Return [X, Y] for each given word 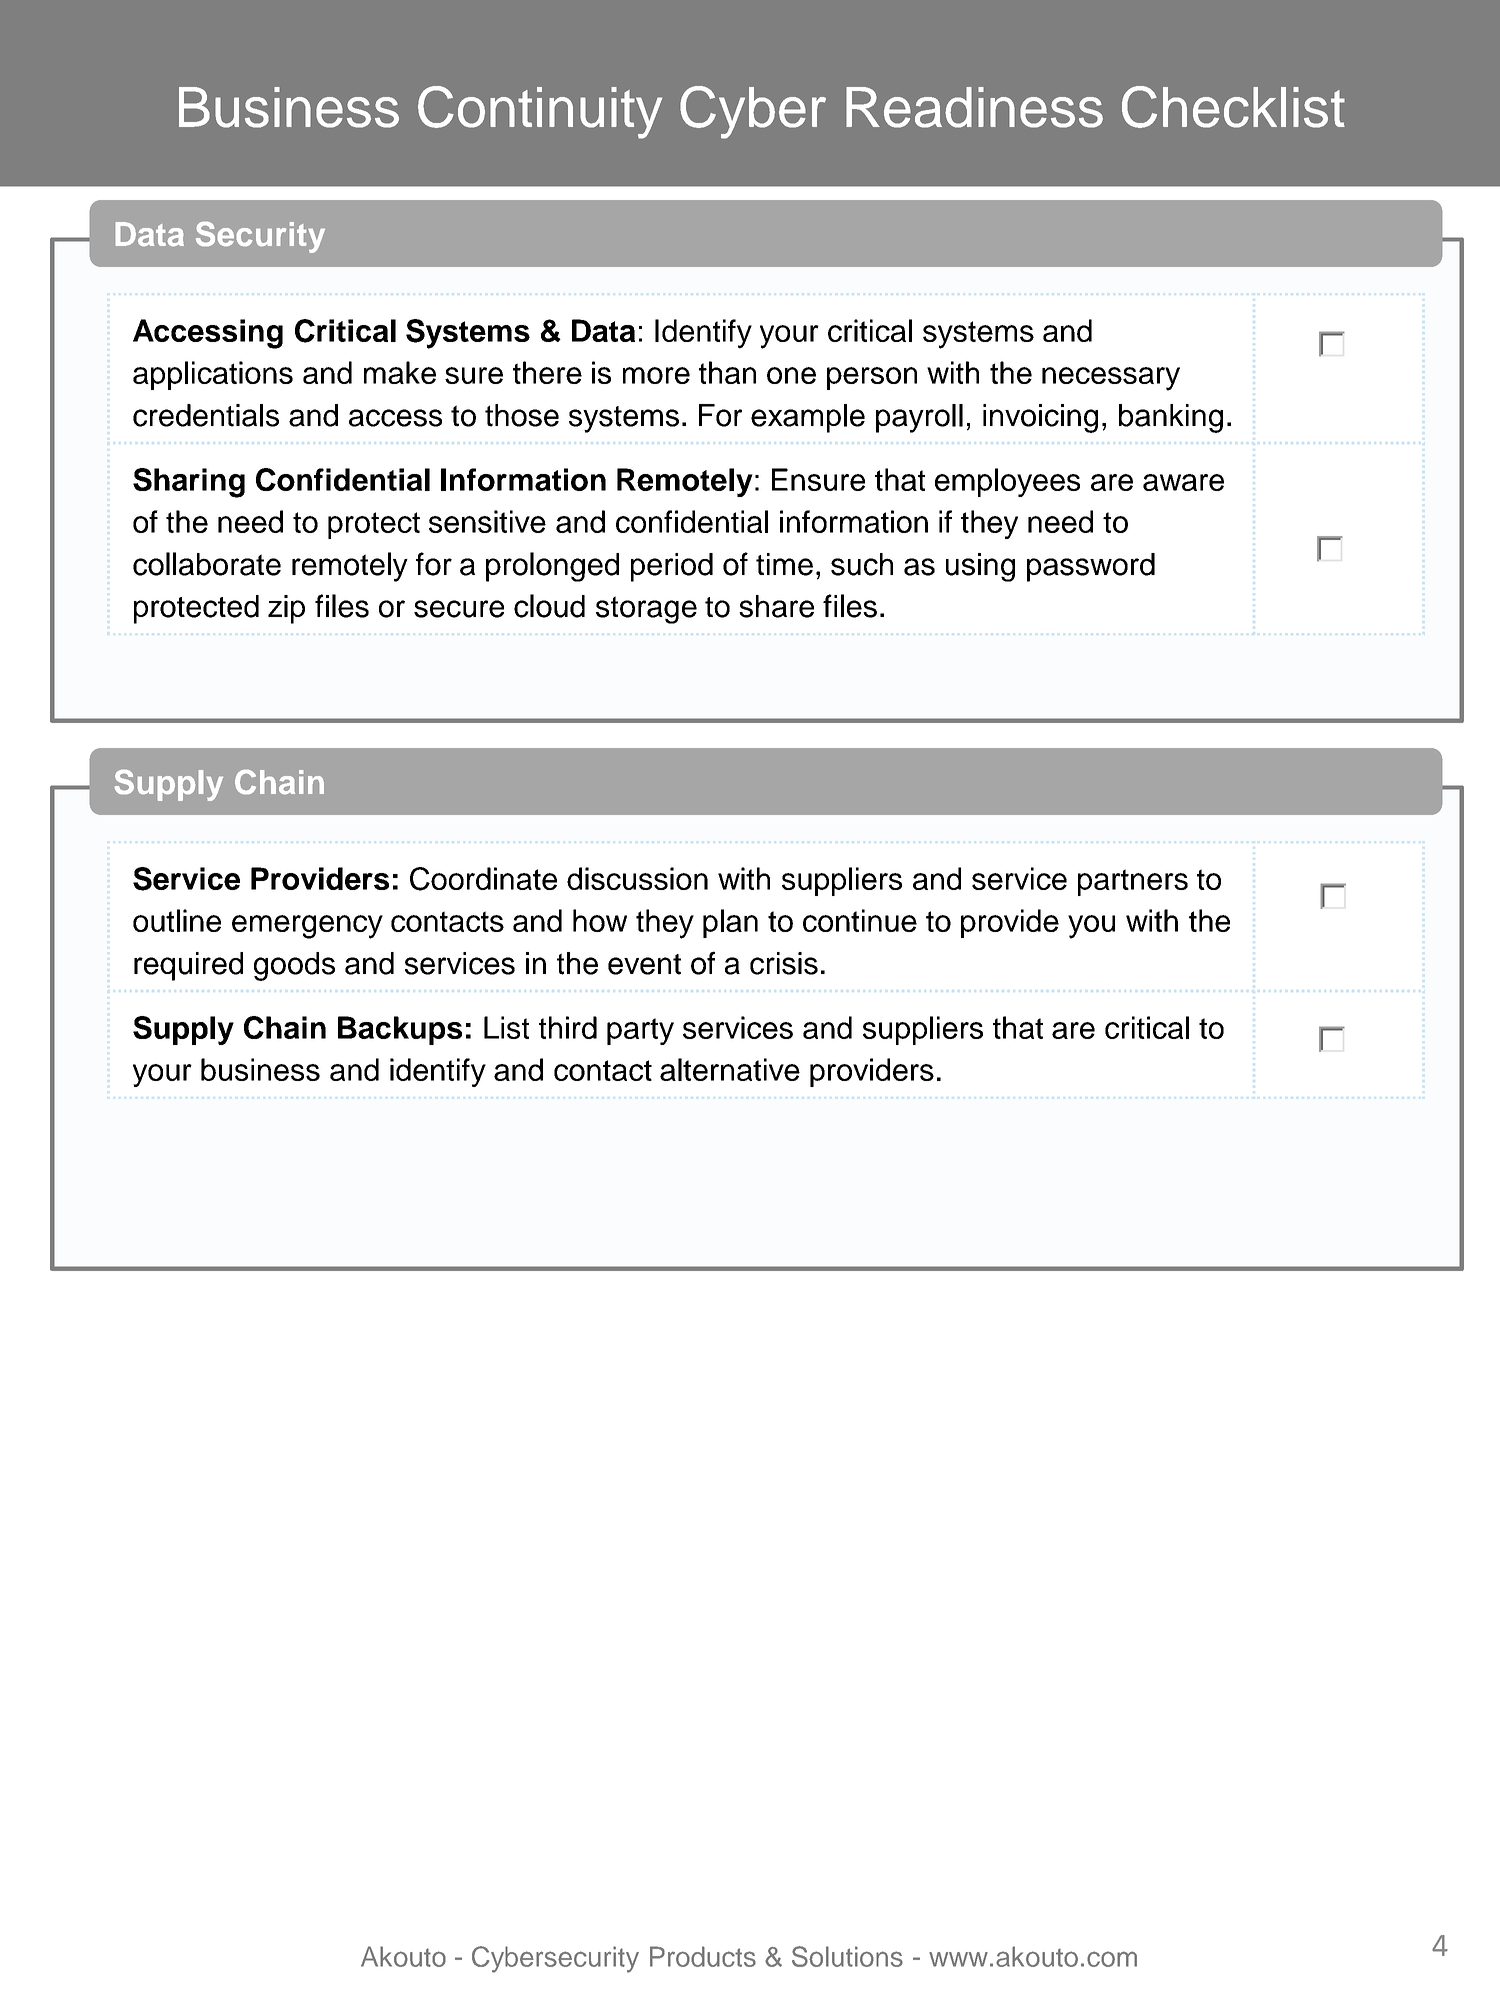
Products [703, 1956]
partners [1133, 882]
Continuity [540, 112]
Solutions [847, 1956]
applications [213, 375]
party [640, 1031]
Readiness [974, 107]
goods [294, 966]
